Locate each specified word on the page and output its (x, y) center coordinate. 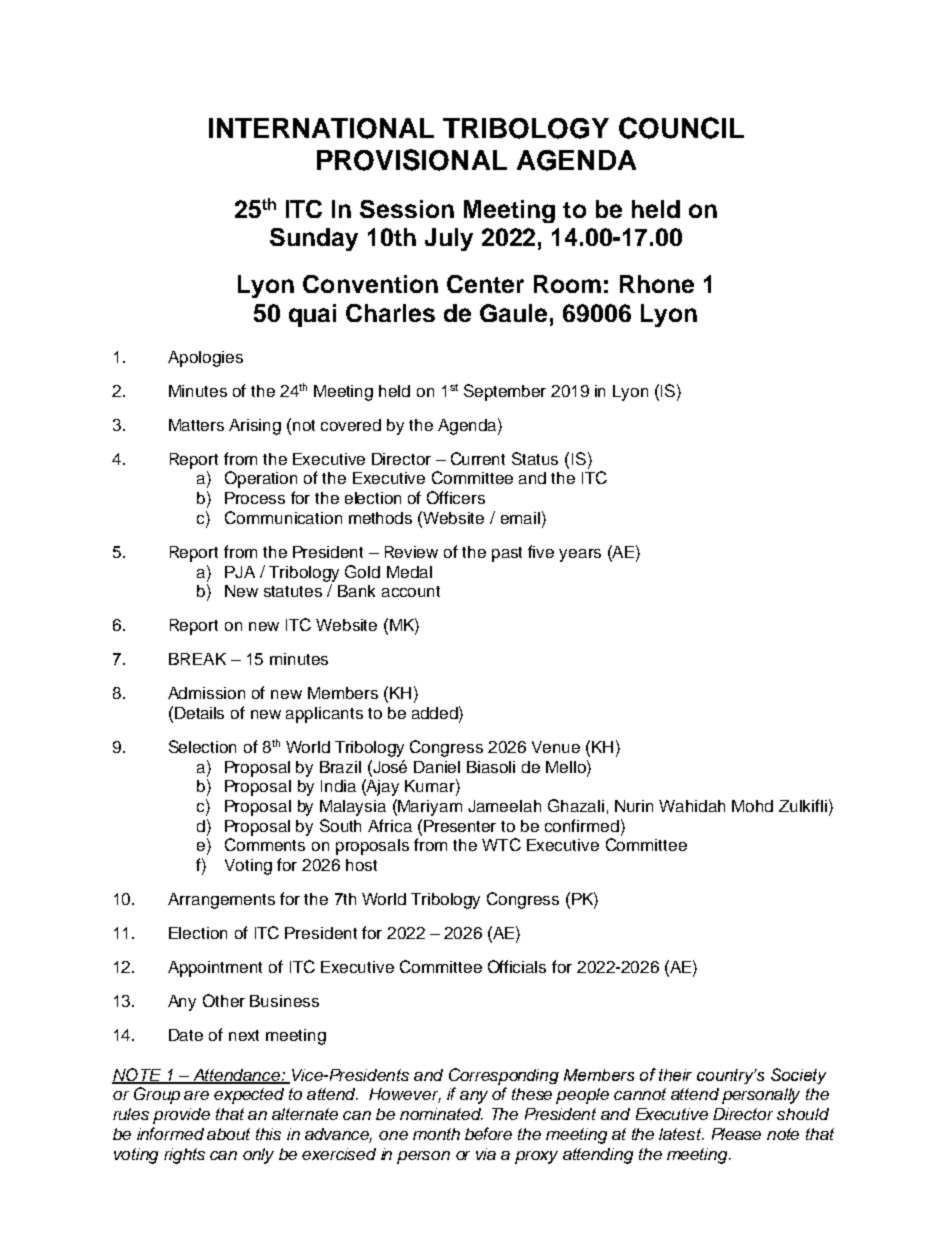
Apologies (205, 359)
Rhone (657, 284)
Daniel (437, 767)
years (580, 555)
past (507, 554)
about (228, 1134)
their (675, 1075)
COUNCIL (681, 128)
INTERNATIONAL (321, 128)
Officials (517, 966)
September (505, 392)
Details (199, 713)
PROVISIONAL (412, 160)
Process (255, 498)
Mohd (752, 806)
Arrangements (221, 901)
